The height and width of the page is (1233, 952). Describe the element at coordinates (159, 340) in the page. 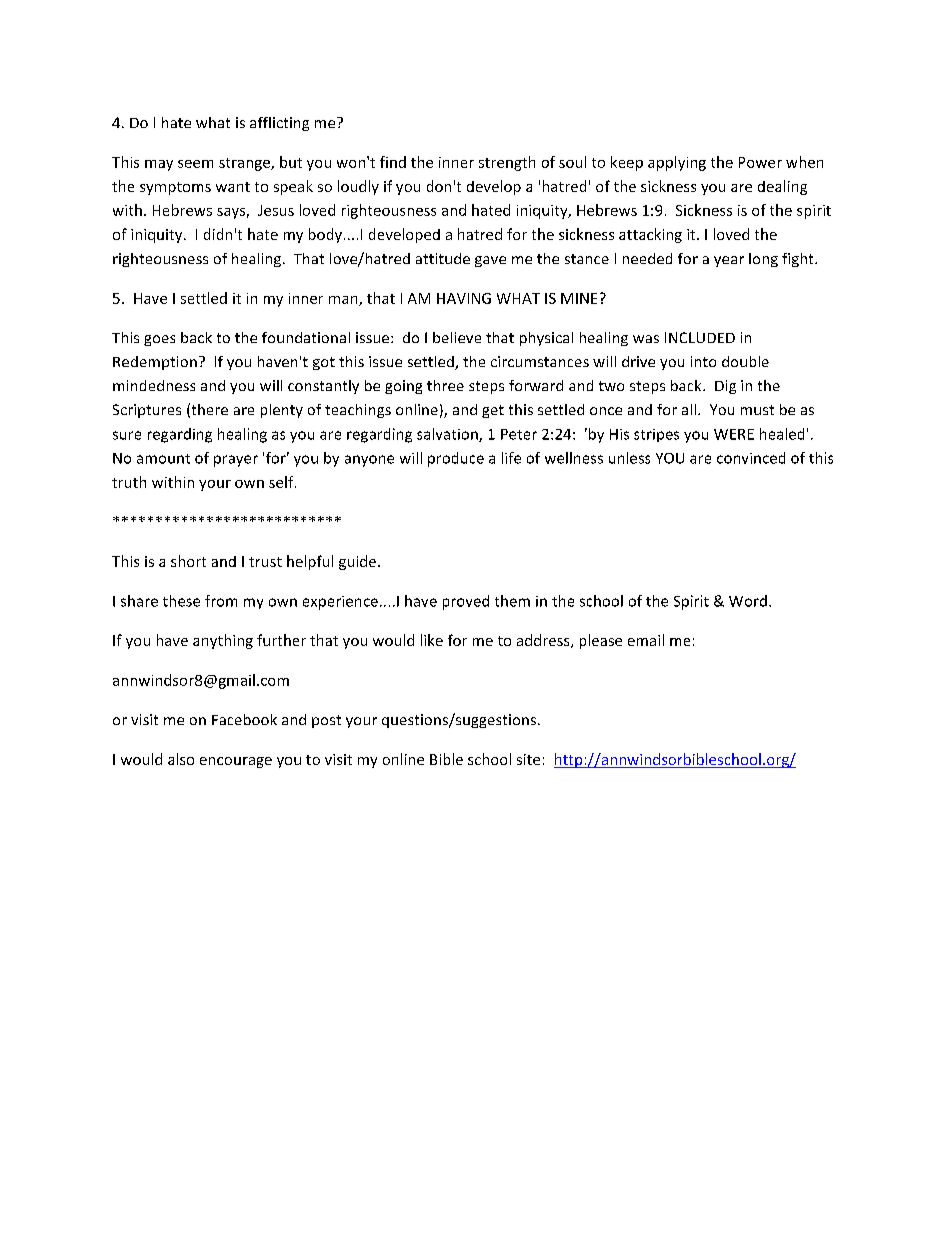

I see `goes` at that location.
